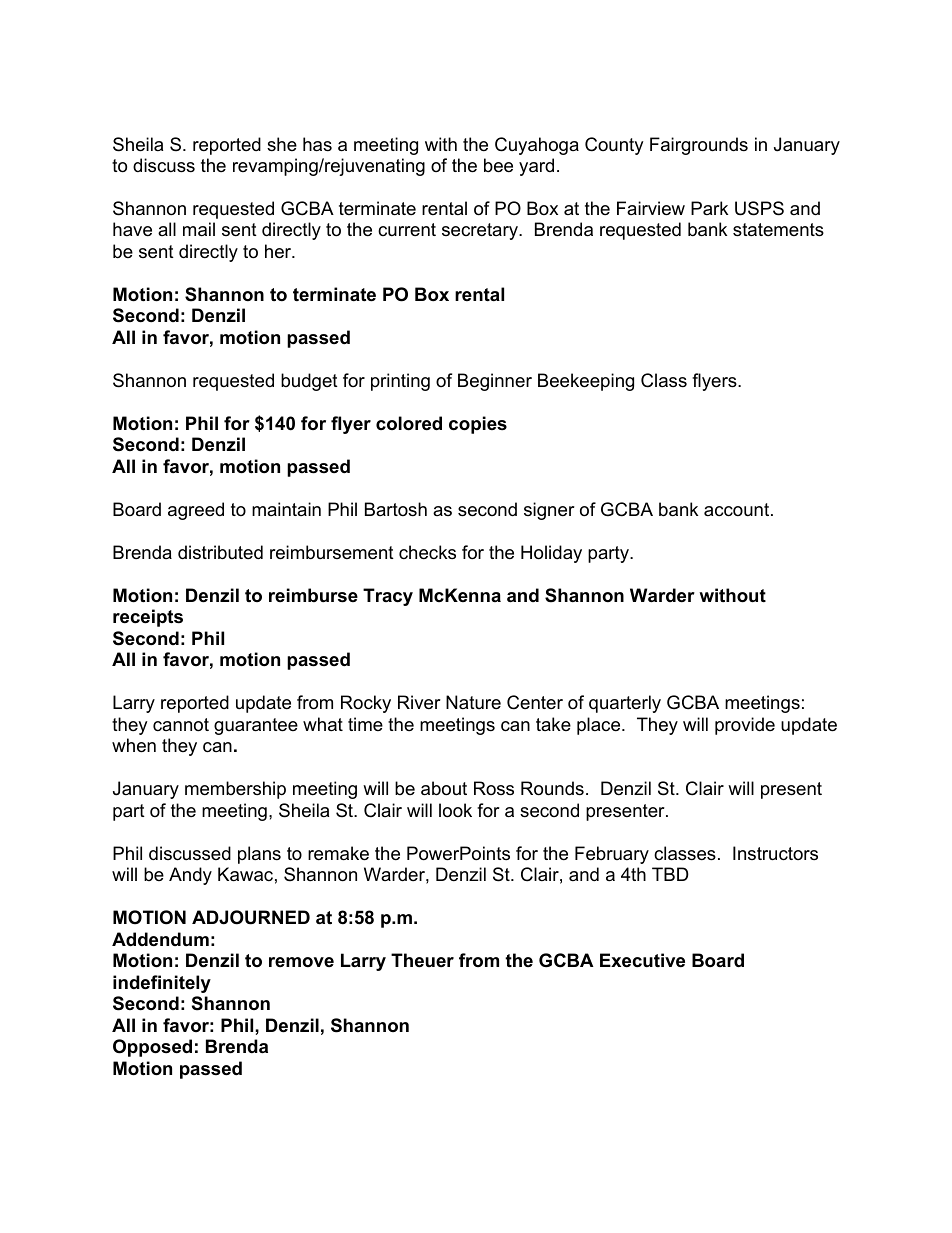 This screenshot has height=1233, width=952. I want to click on mail, so click(199, 229).
